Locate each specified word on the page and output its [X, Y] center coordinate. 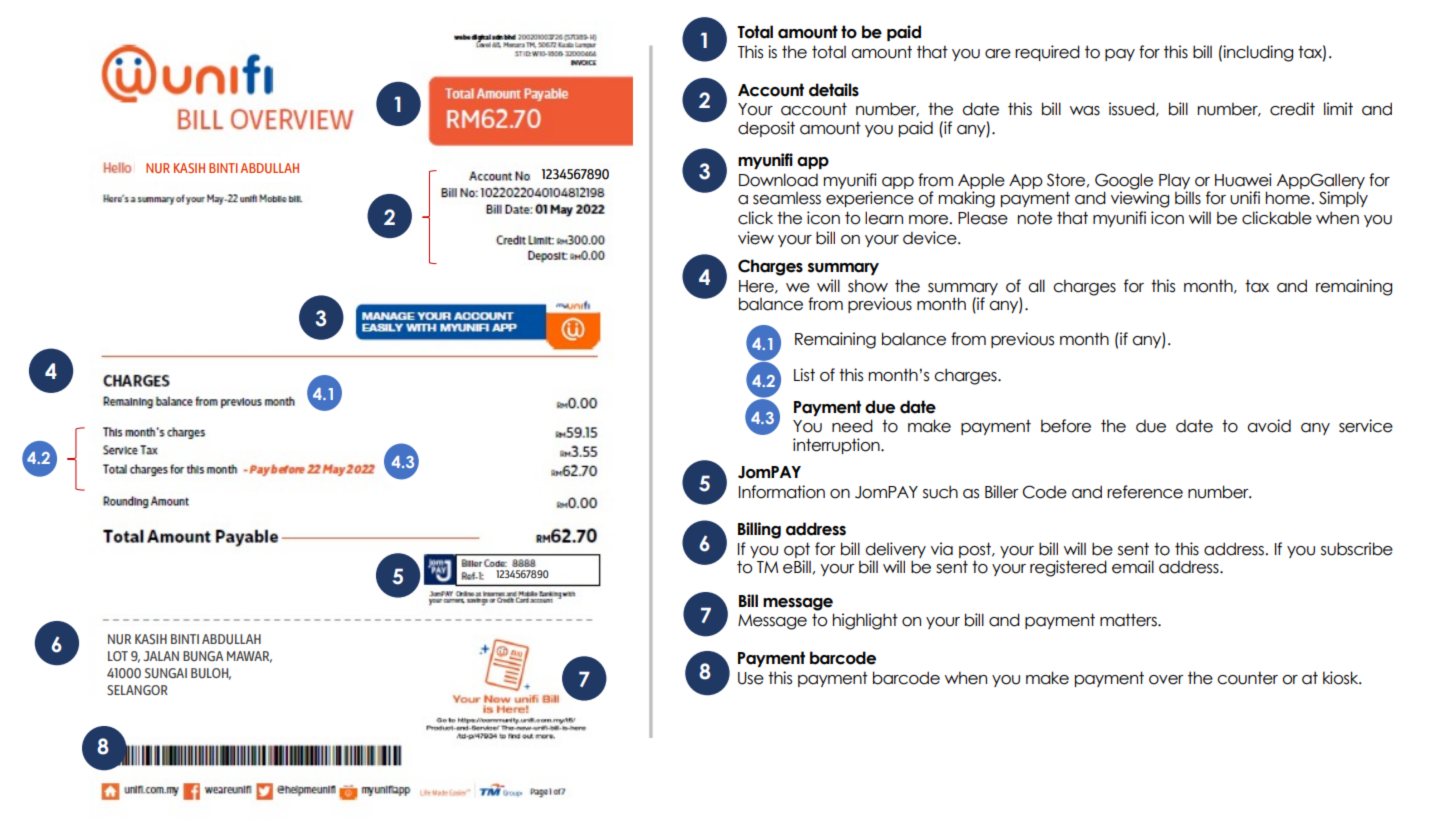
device [931, 238]
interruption [837, 446]
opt [797, 551]
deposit [766, 129]
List [804, 375]
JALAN [161, 656]
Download [778, 180]
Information [782, 492]
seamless [787, 198]
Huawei [1243, 180]
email [1133, 567]
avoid [1269, 426]
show [868, 286]
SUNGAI [166, 673]
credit [1292, 109]
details [834, 90]
